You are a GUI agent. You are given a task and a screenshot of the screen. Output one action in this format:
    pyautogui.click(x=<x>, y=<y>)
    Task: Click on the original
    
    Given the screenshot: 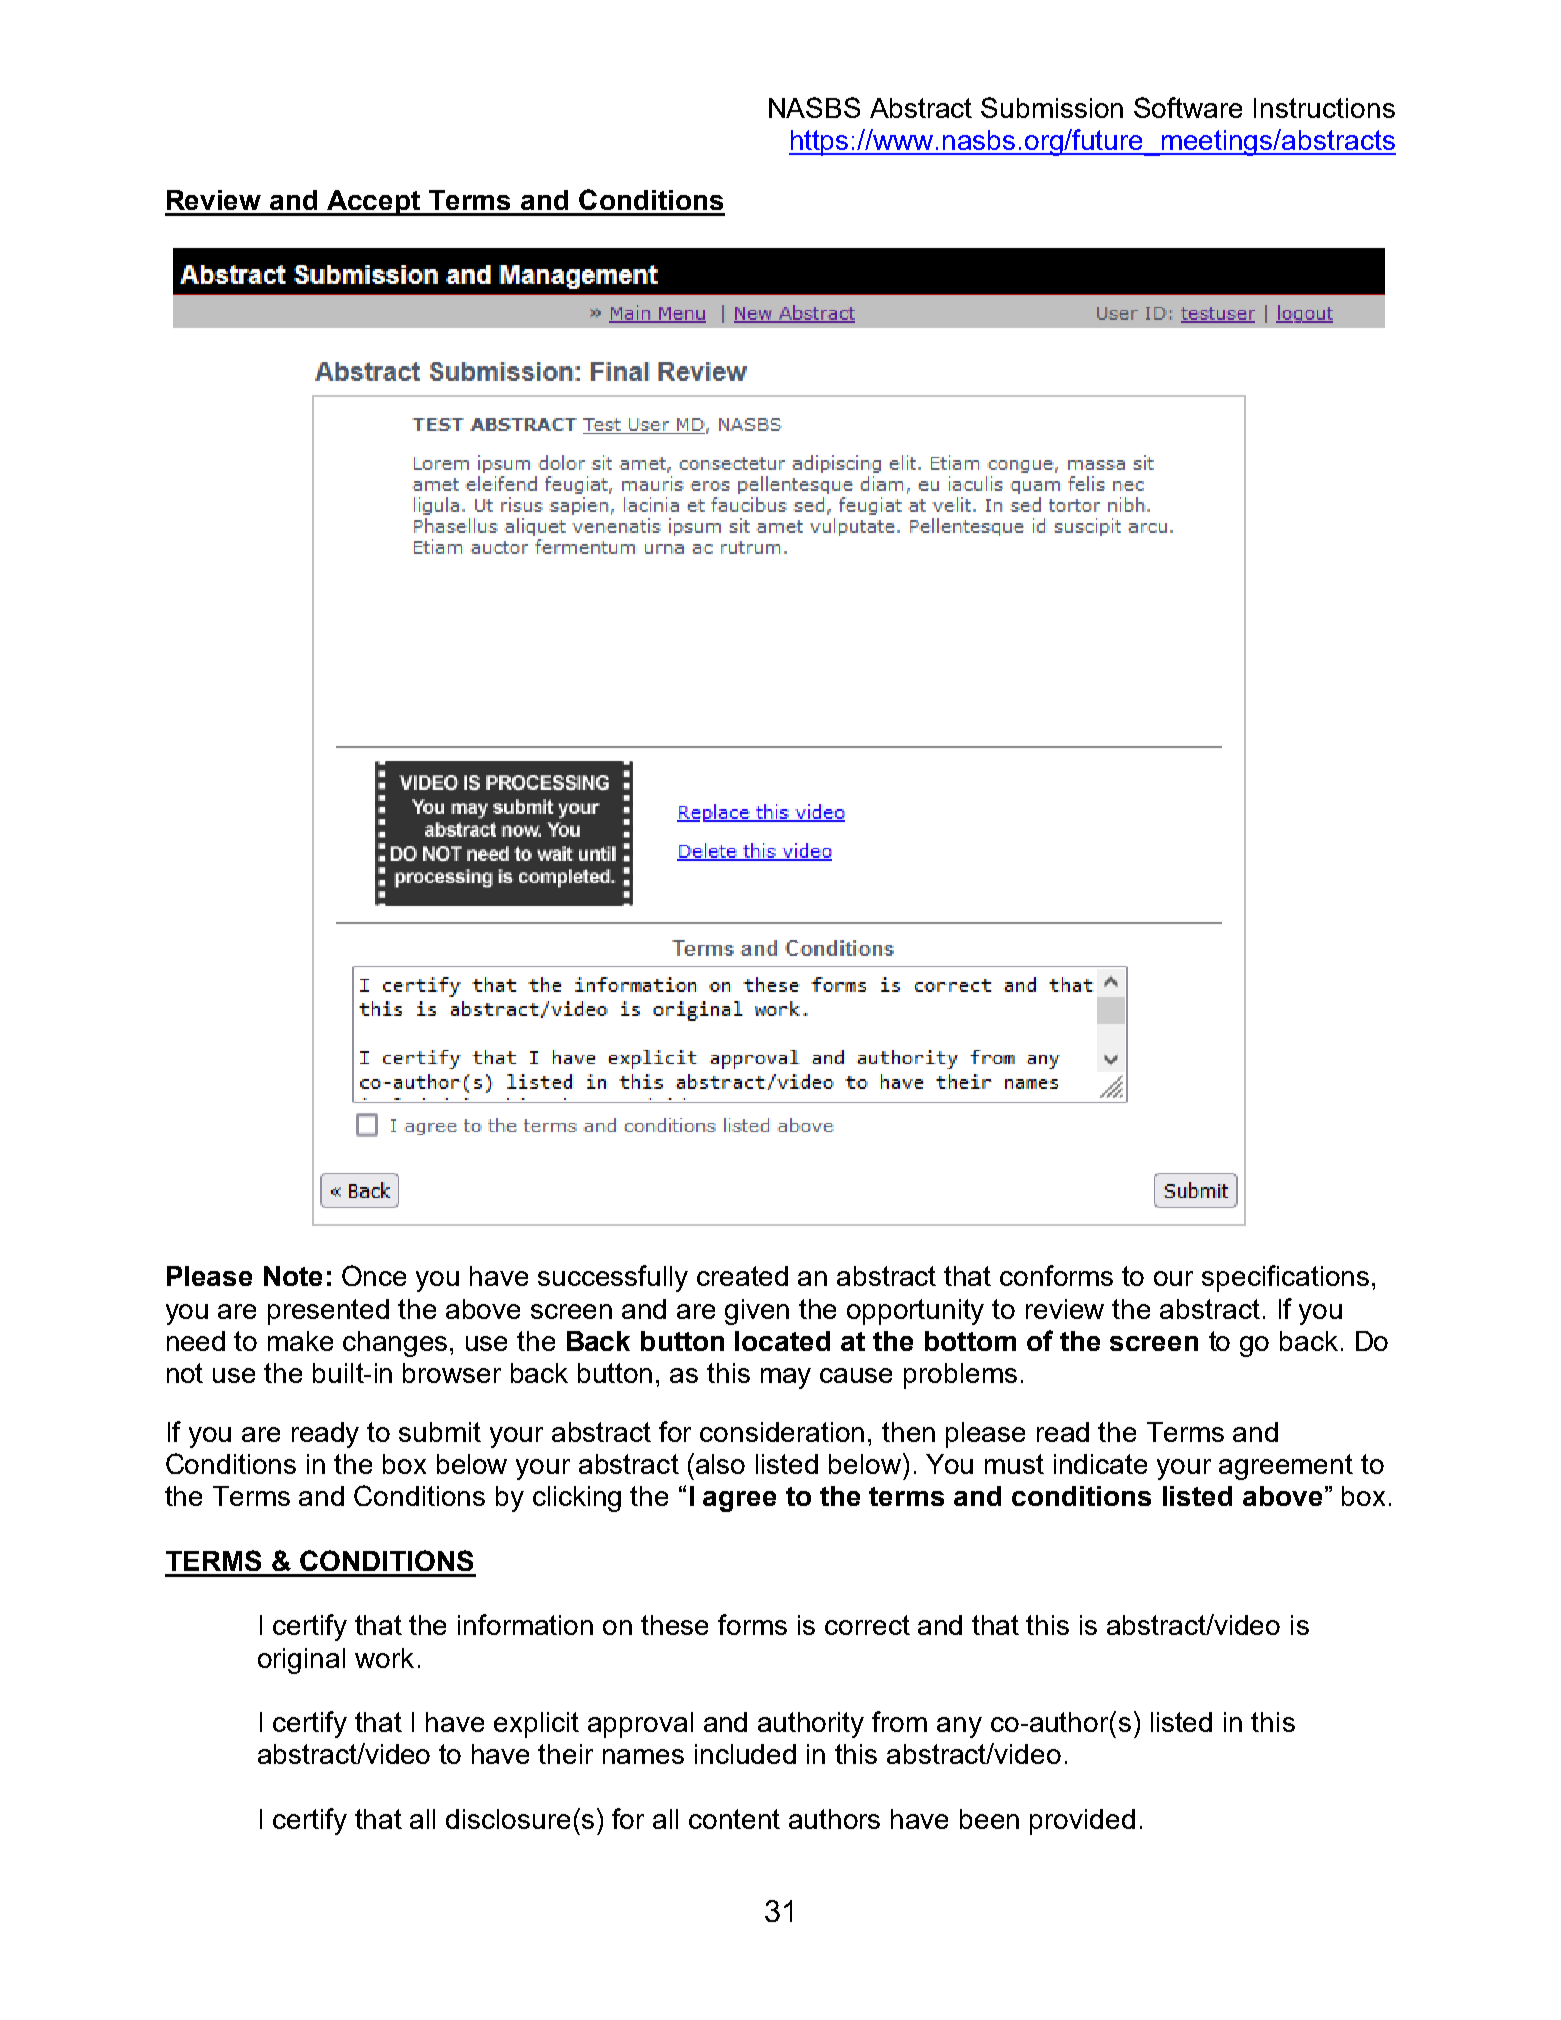 What is the action you would take?
    pyautogui.click(x=301, y=1661)
